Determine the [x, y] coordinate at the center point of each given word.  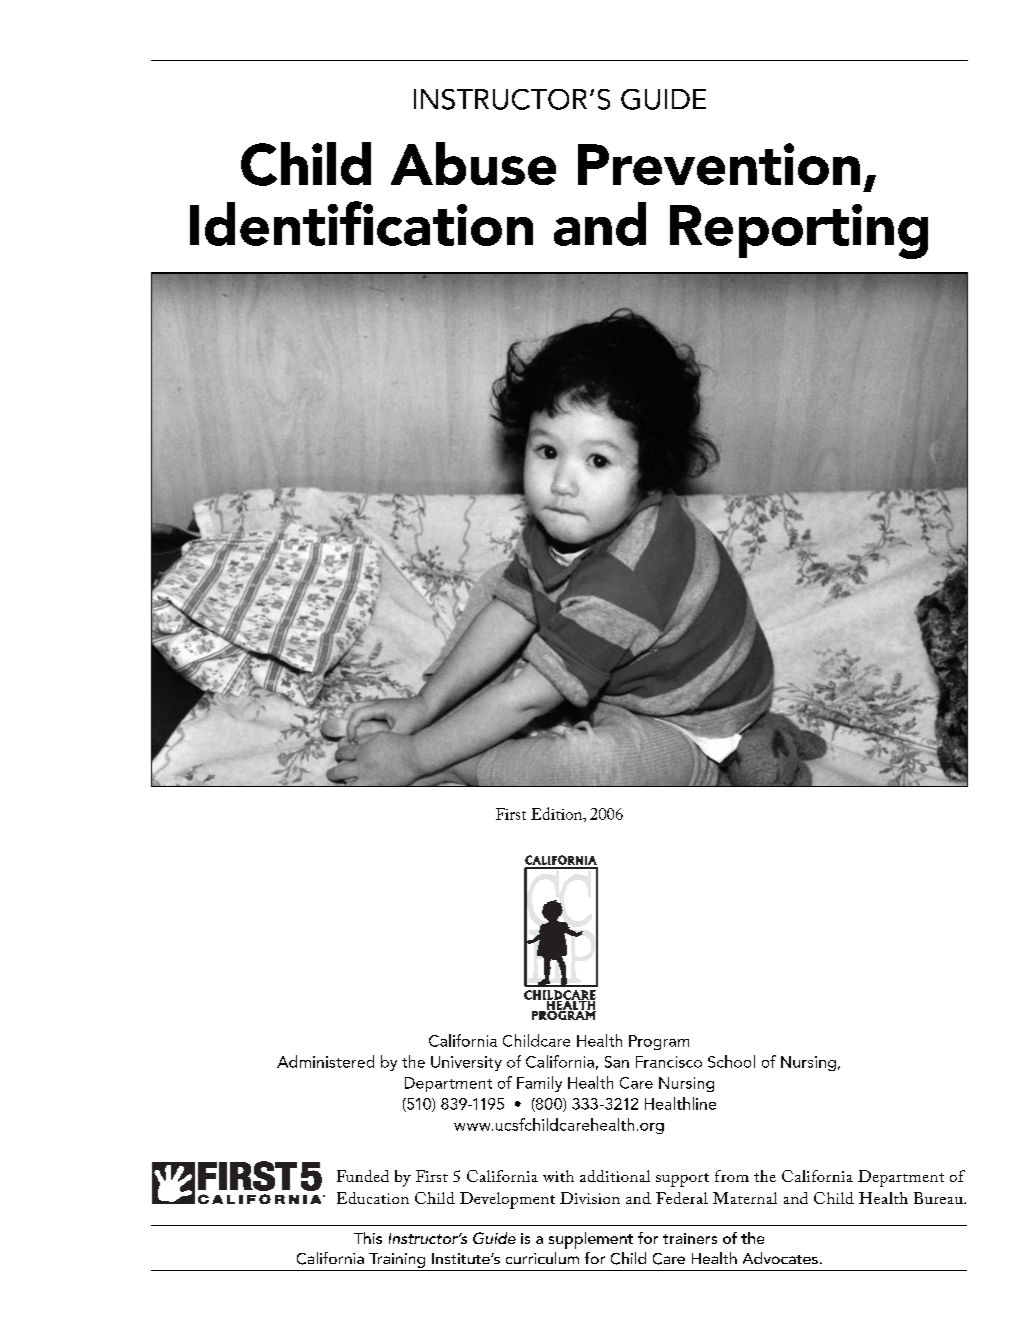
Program [659, 1042]
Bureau [939, 1198]
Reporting [799, 231]
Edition [558, 814]
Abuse [473, 163]
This [368, 1238]
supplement [591, 1240]
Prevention [719, 164]
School [731, 1061]
